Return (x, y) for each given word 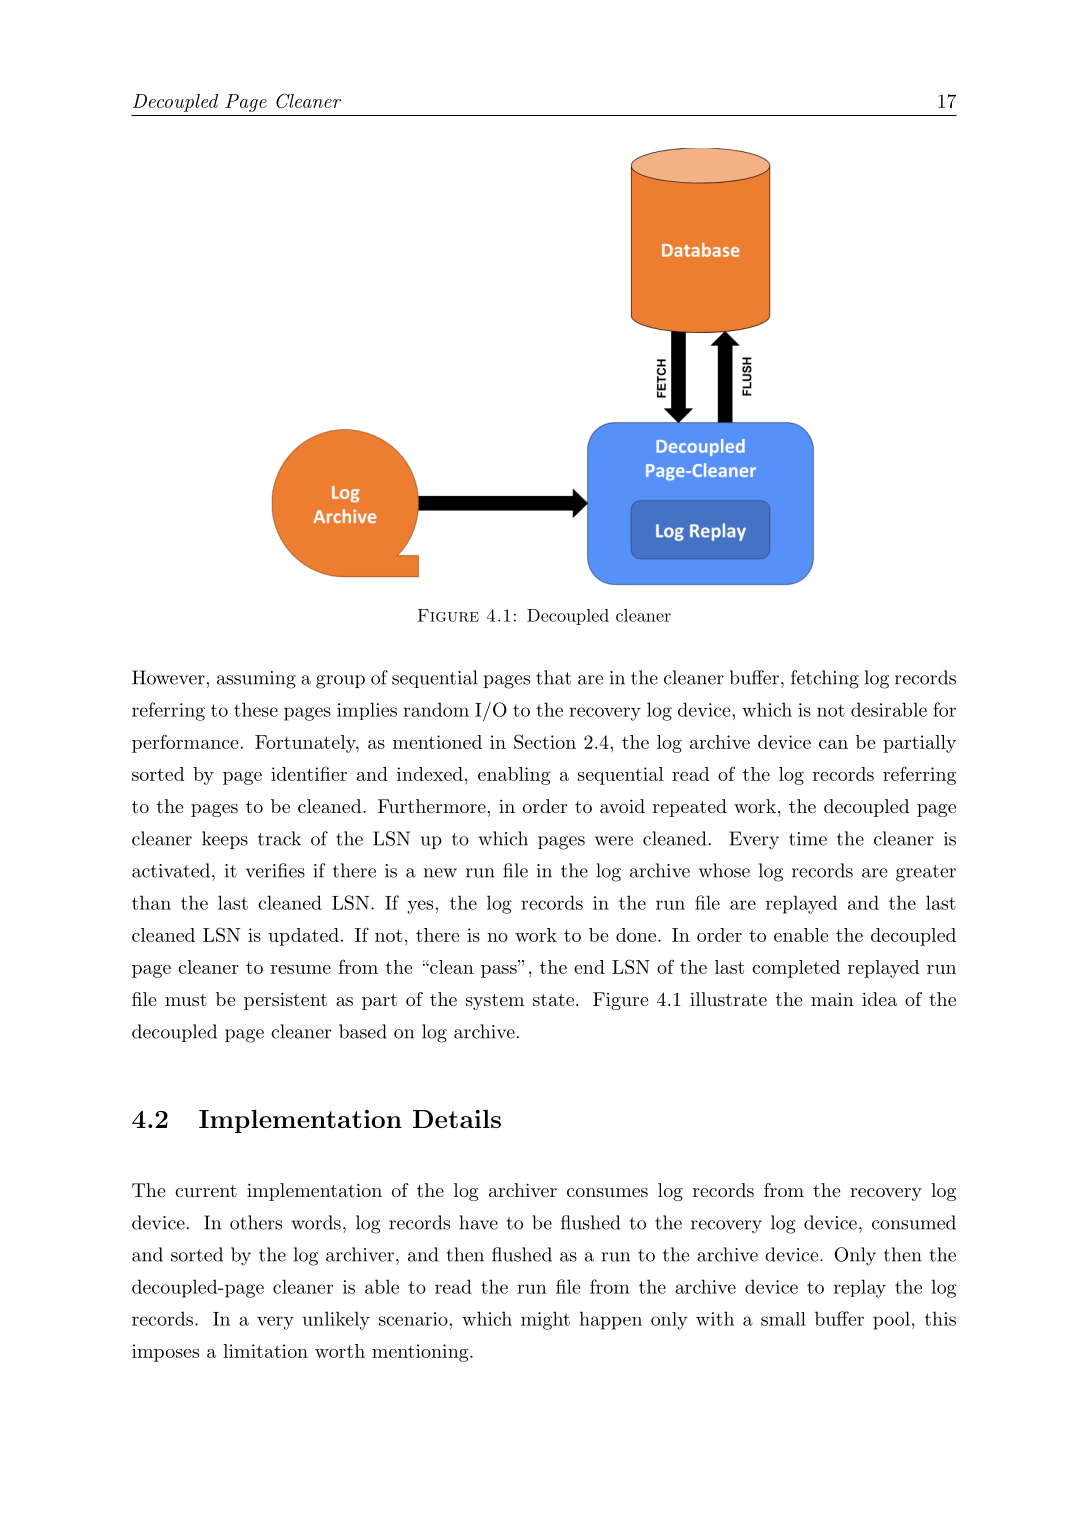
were (614, 841)
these (256, 709)
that (553, 677)
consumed (914, 1222)
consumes (607, 1192)
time (808, 839)
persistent (285, 1001)
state (553, 1000)
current (206, 1191)
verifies (275, 870)
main (832, 999)
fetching (825, 679)
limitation (265, 1351)
